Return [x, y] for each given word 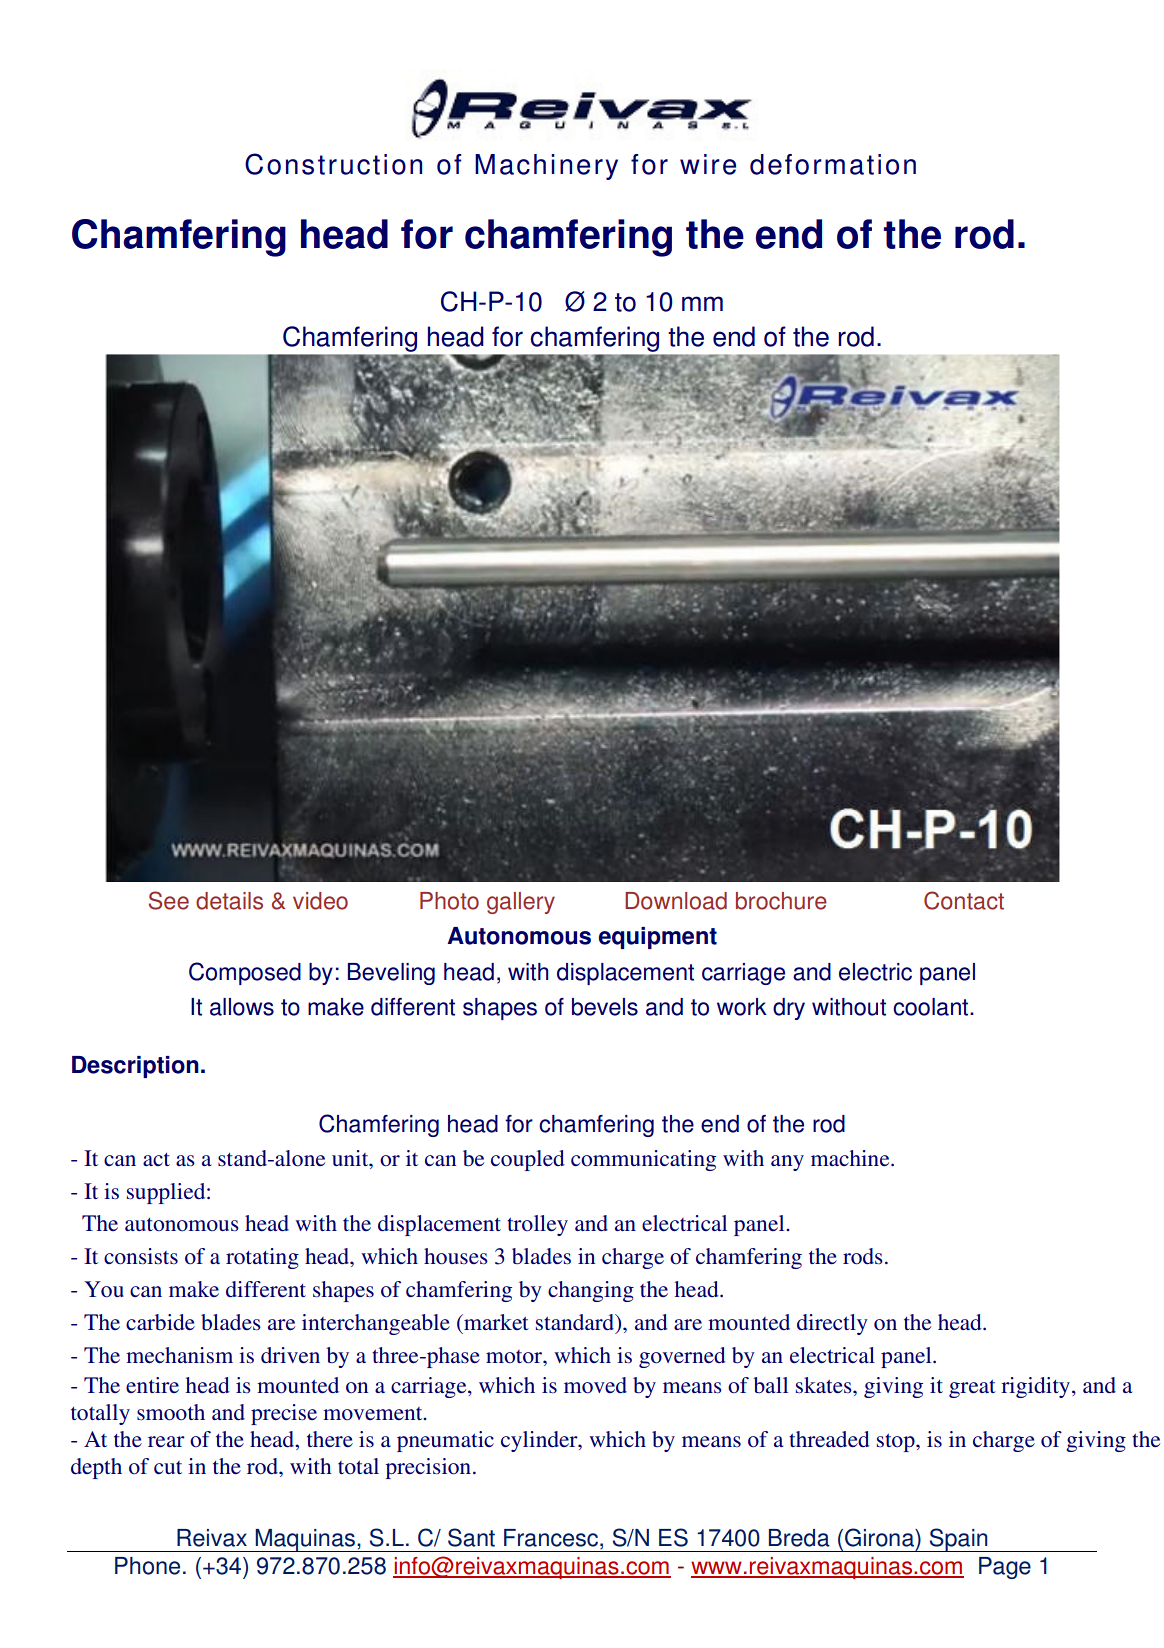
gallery [521, 903]
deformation [833, 164]
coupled [528, 1160]
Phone [147, 1566]
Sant [471, 1537]
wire [708, 164]
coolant [932, 1007]
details [229, 901]
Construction [333, 164]
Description [135, 1067]
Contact [964, 900]
